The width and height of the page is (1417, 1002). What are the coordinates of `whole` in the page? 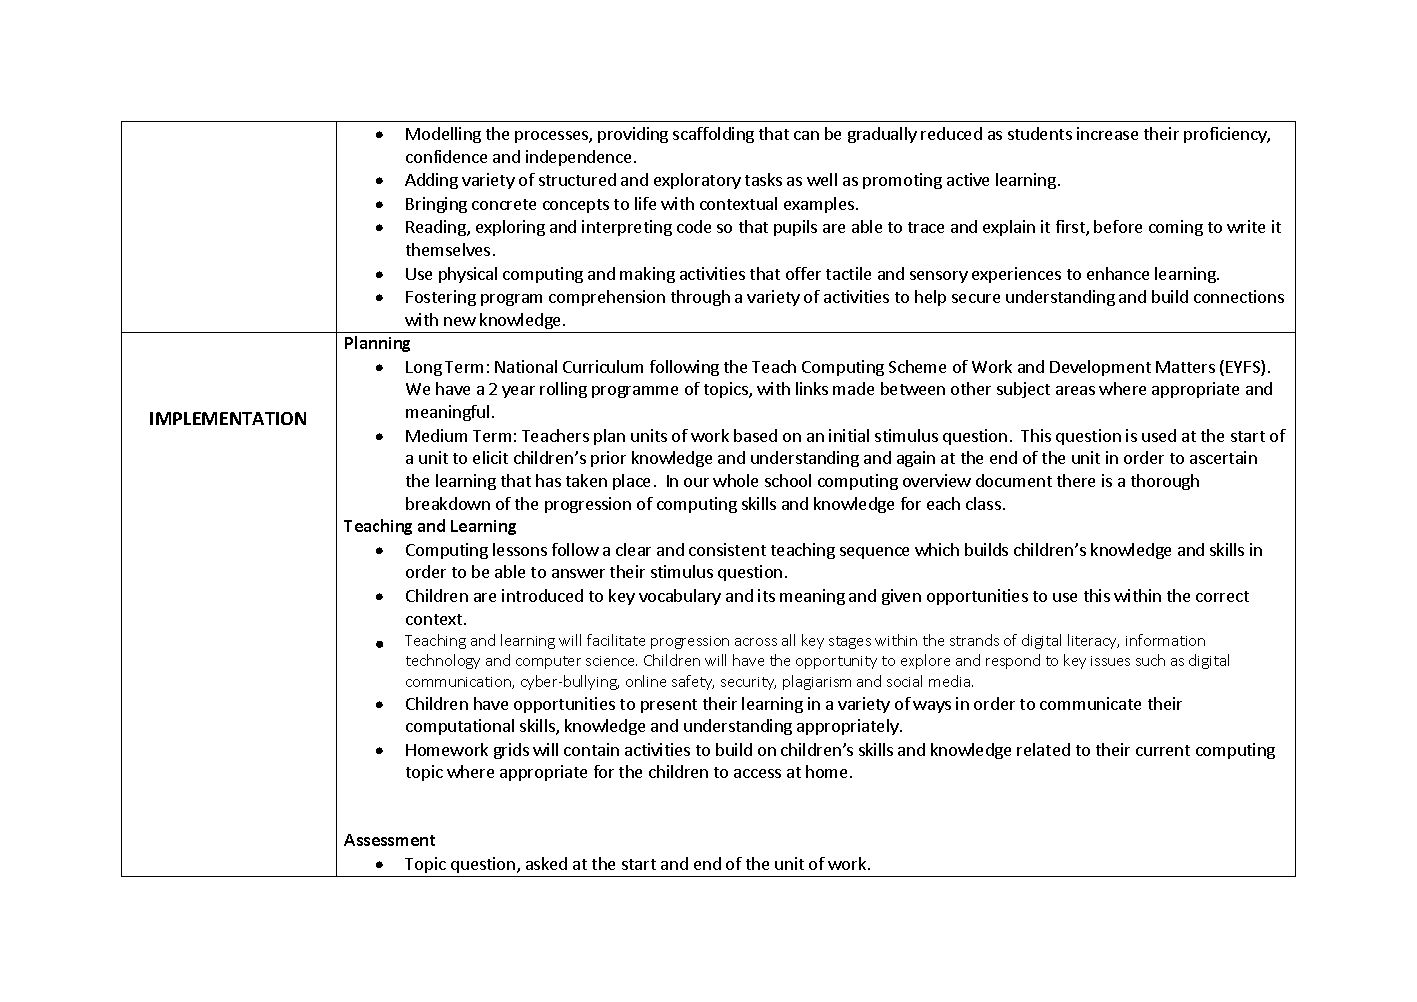 It's located at (735, 480).
